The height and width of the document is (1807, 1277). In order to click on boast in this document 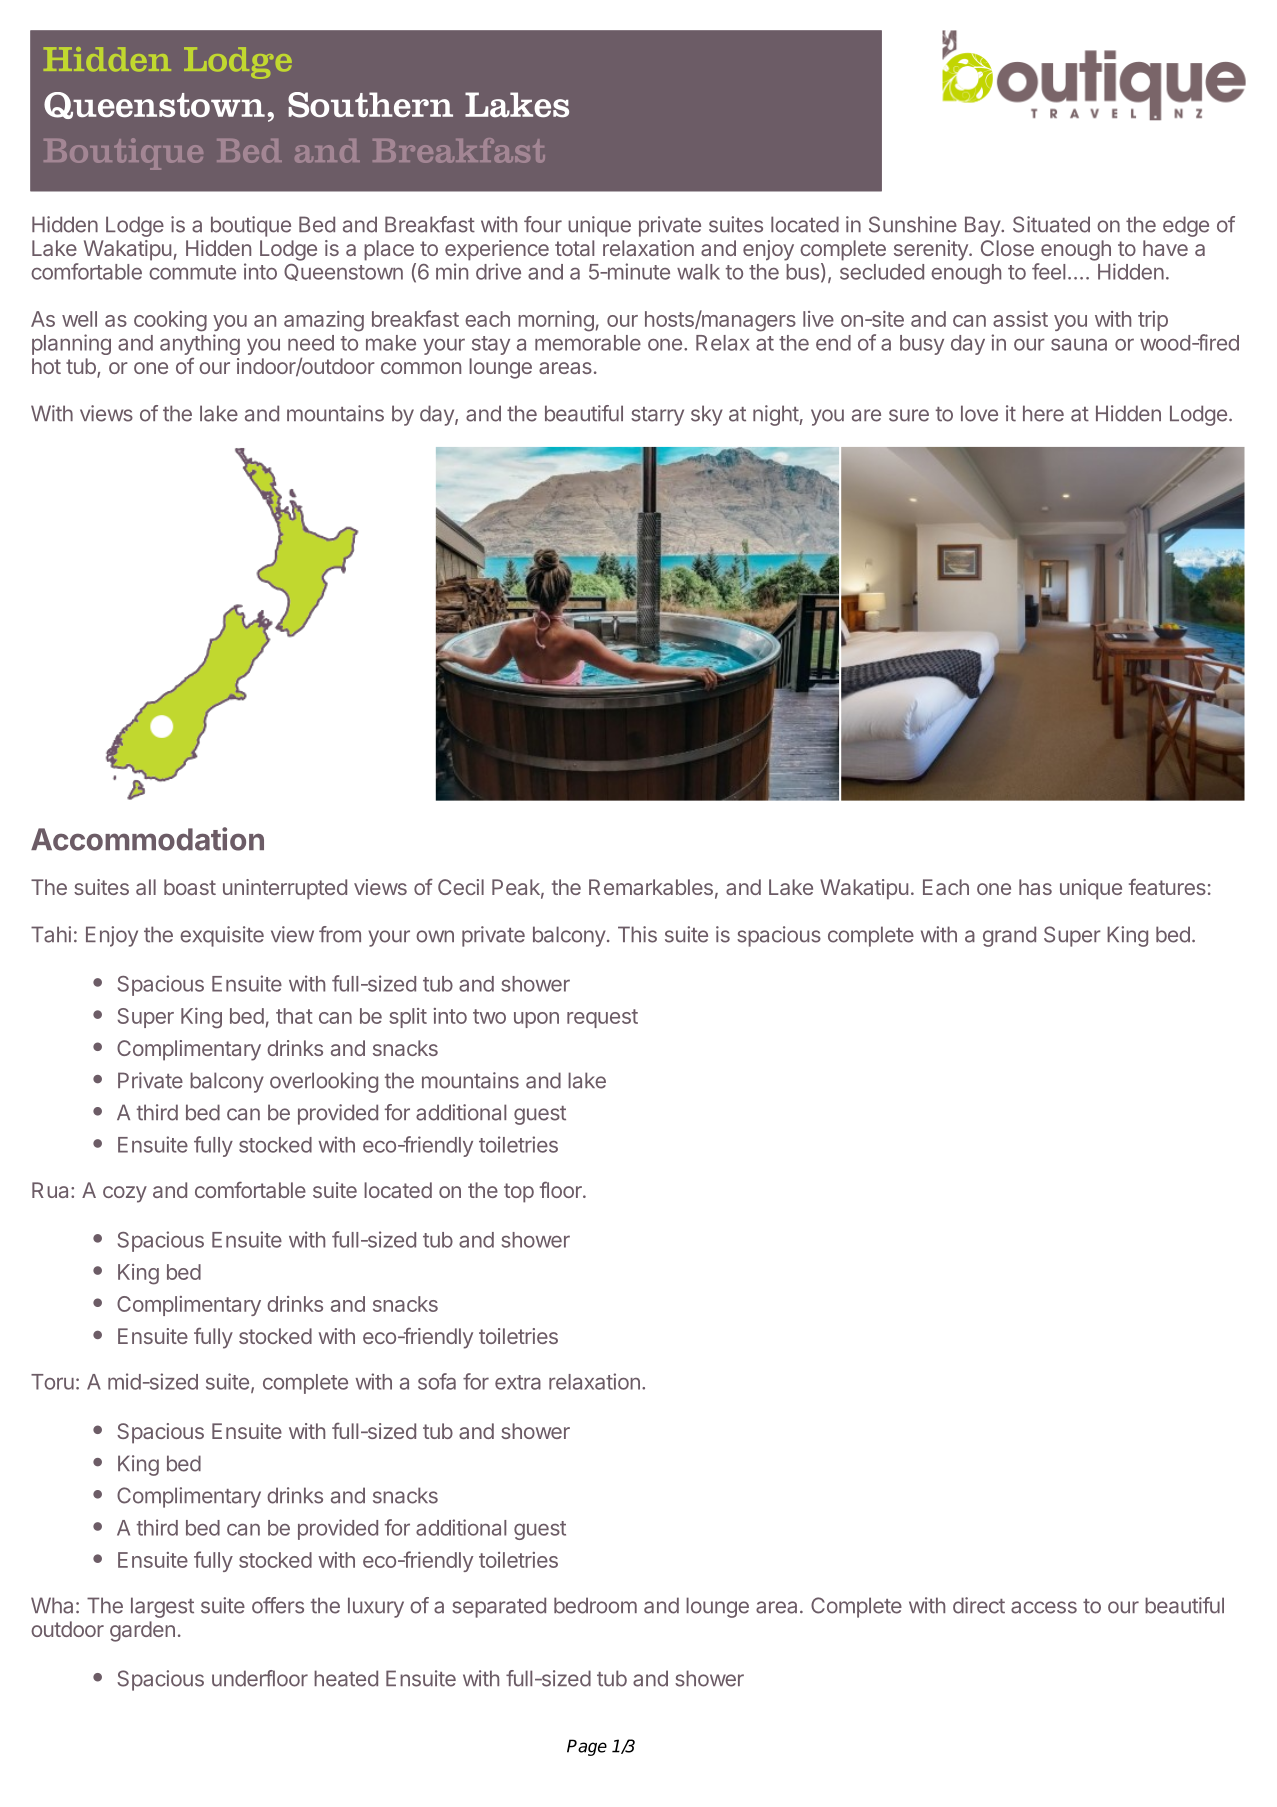, I will do `click(190, 887)`.
